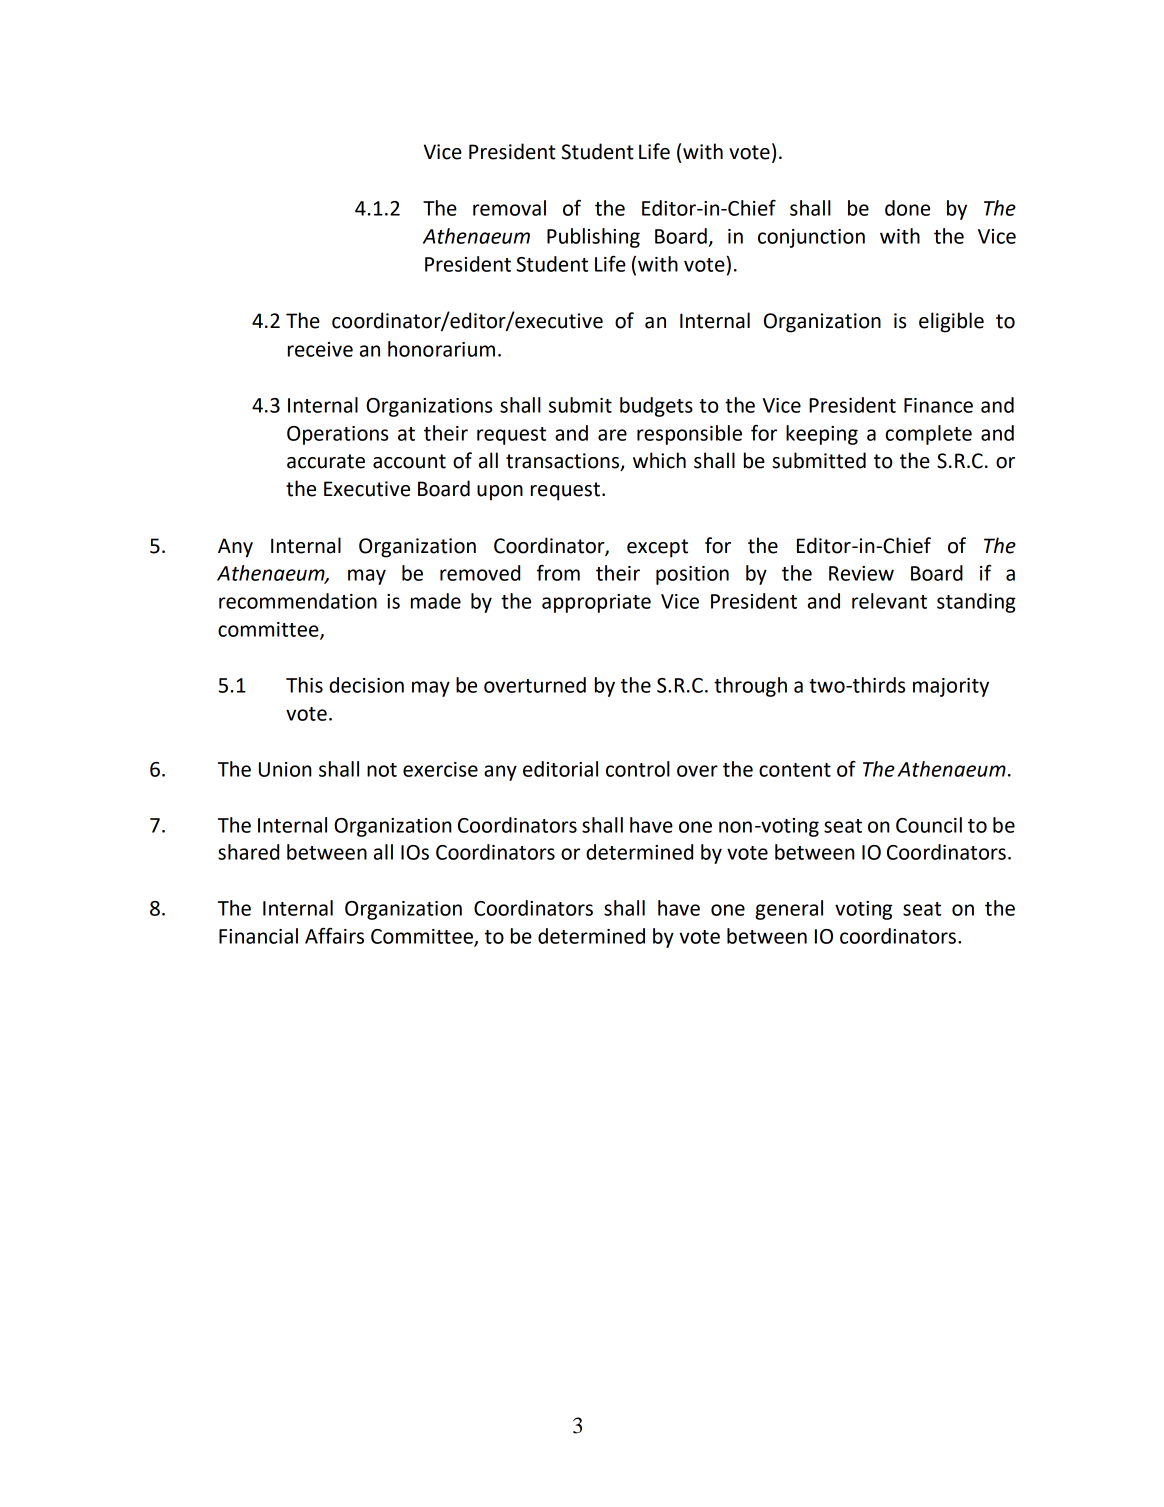  What do you see at coordinates (337, 435) in the screenshot?
I see `Operations` at bounding box center [337, 435].
